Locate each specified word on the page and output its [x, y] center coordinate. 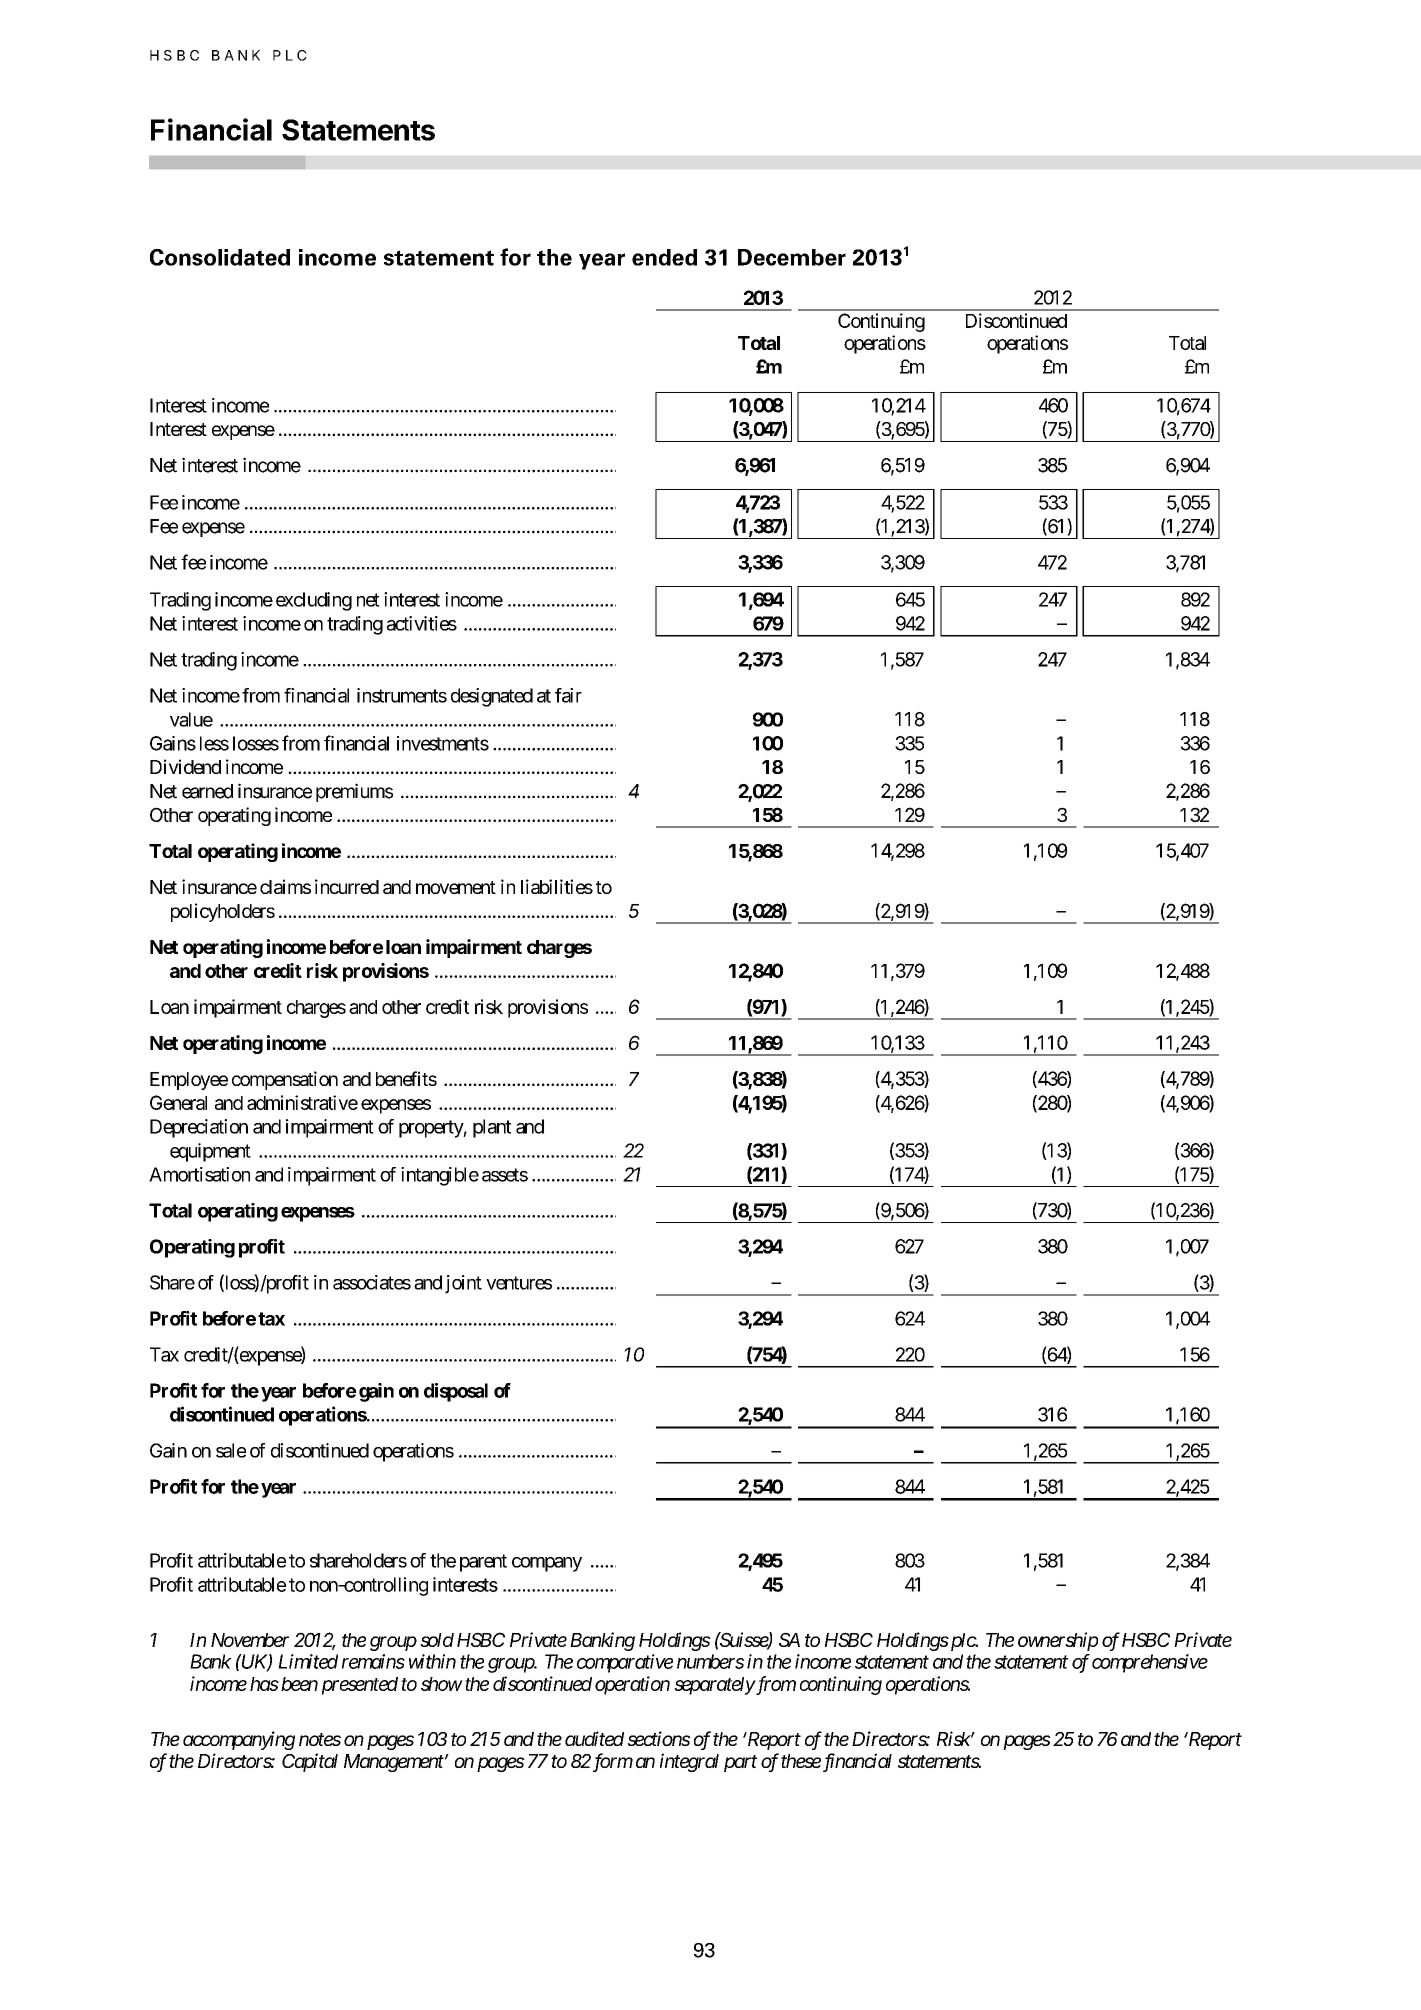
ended [664, 257]
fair [568, 695]
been [299, 1684]
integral [689, 1762]
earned [207, 791]
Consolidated [220, 257]
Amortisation [199, 1174]
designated [492, 697]
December [792, 257]
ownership [1058, 1641]
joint [463, 1284]
